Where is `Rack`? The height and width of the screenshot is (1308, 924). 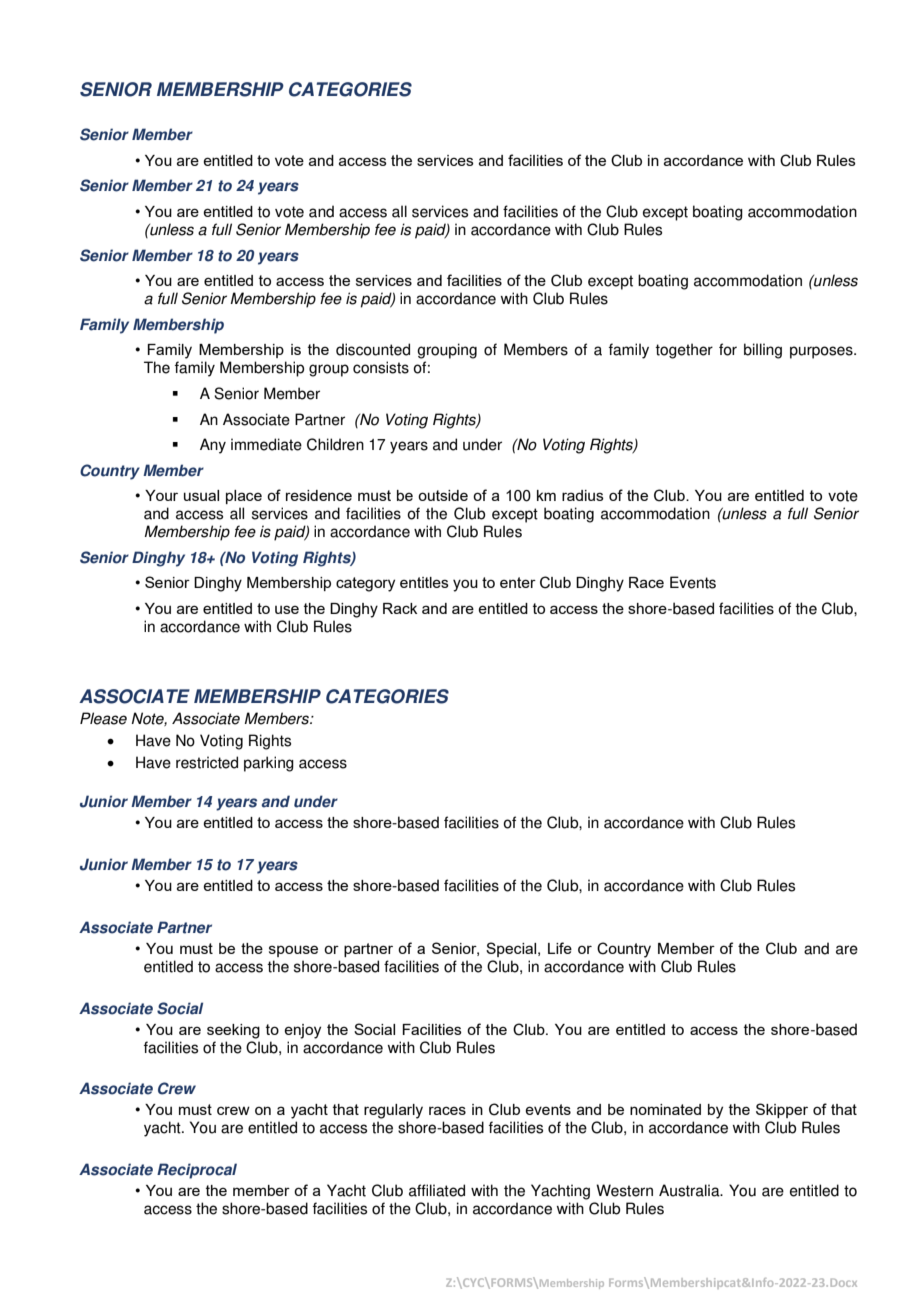 Rack is located at coordinates (400, 608).
